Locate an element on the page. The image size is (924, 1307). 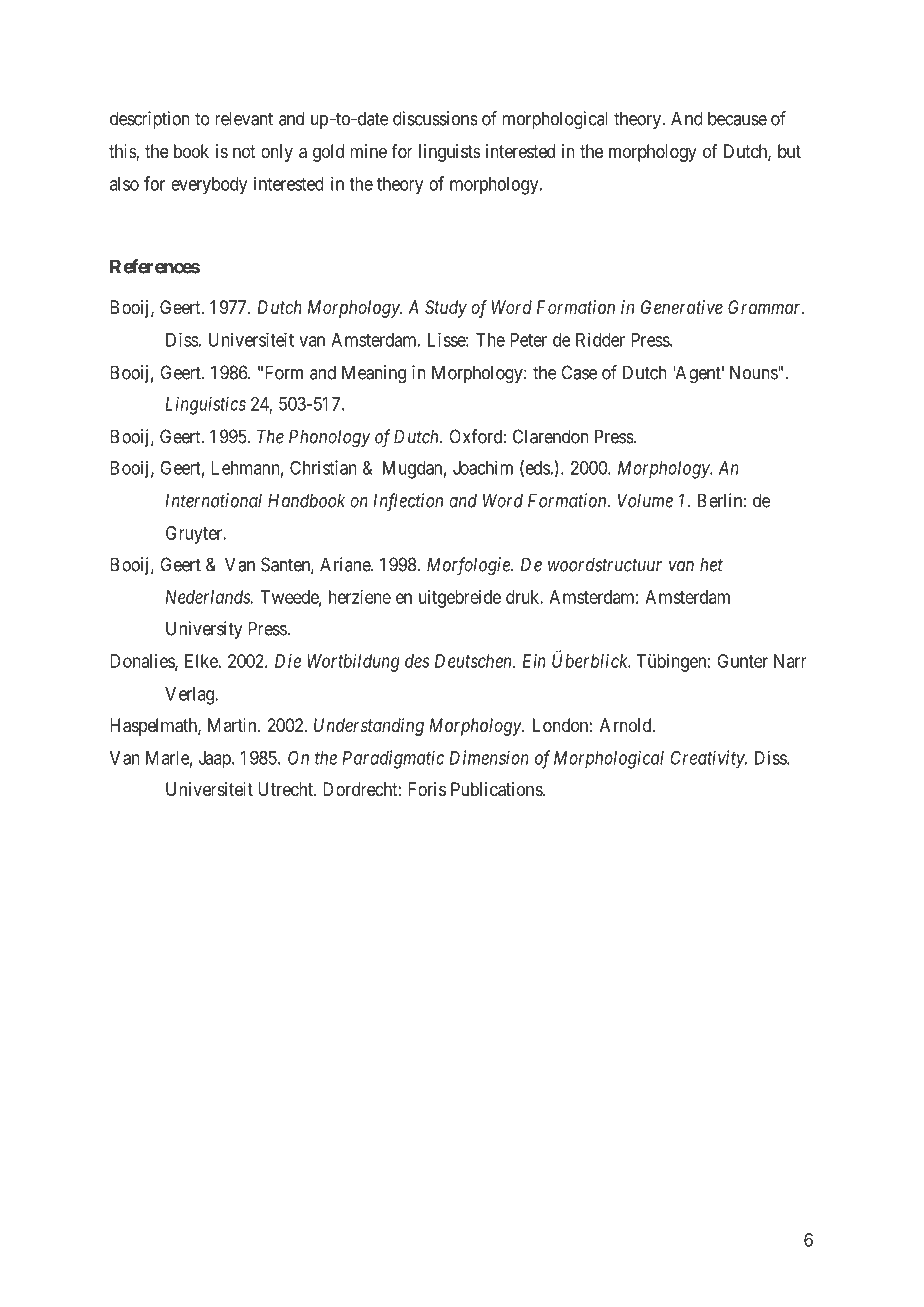
Martin is located at coordinates (233, 725).
